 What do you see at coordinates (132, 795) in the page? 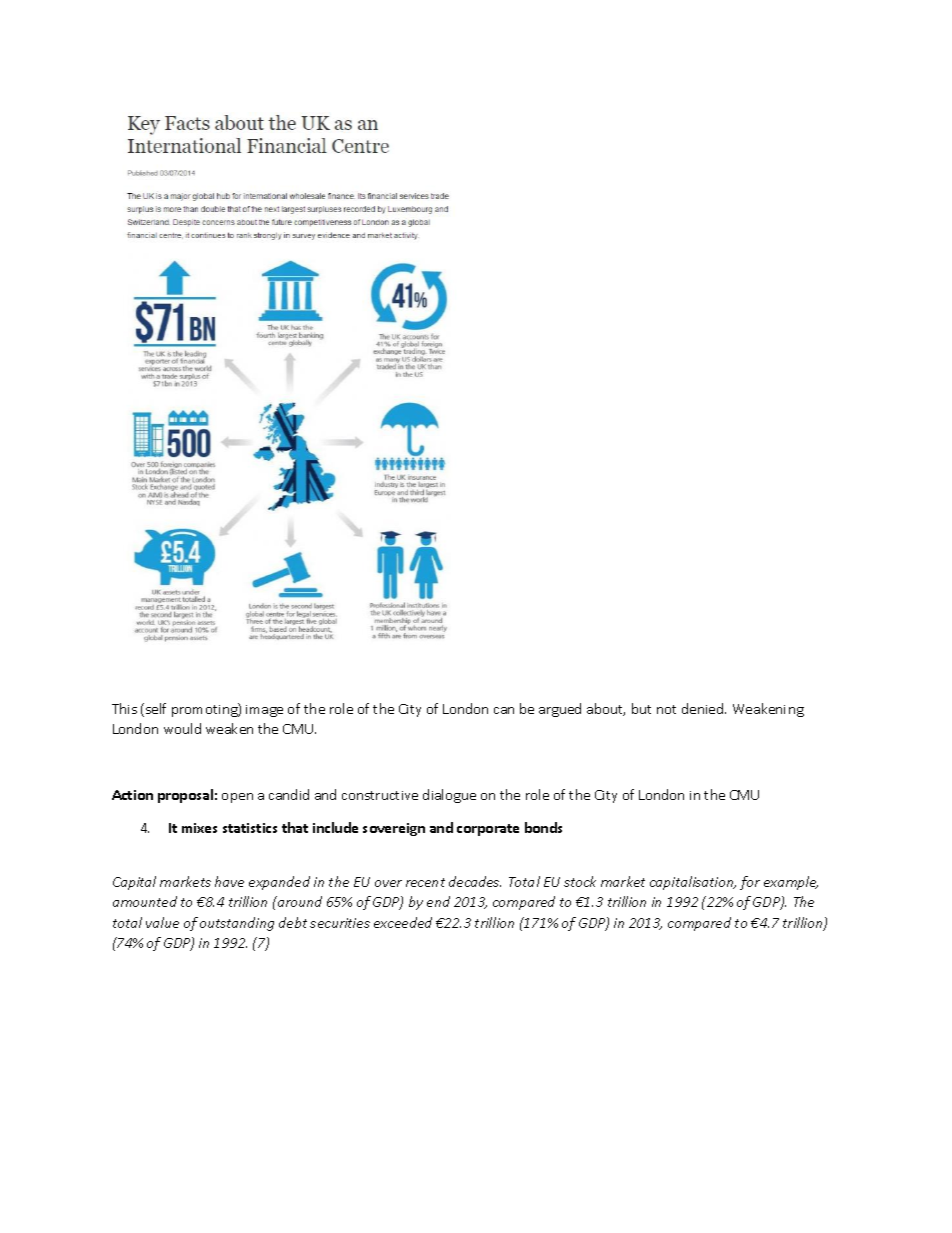
I see `Action` at bounding box center [132, 795].
